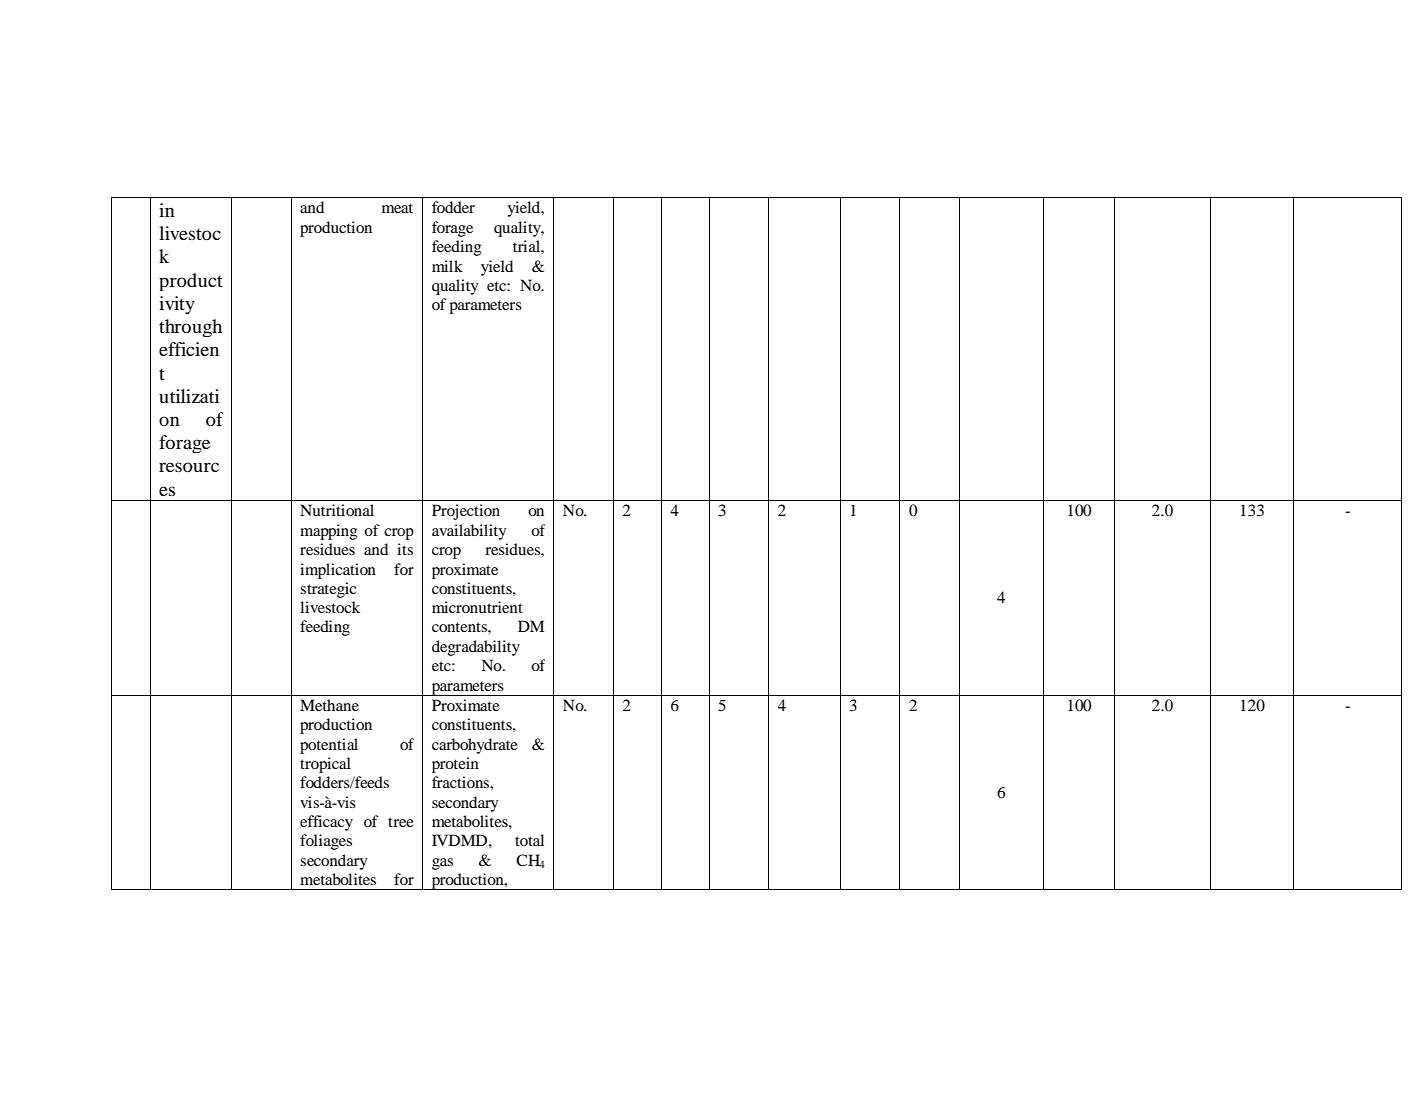  Describe the element at coordinates (338, 571) in the screenshot. I see `implication` at that location.
